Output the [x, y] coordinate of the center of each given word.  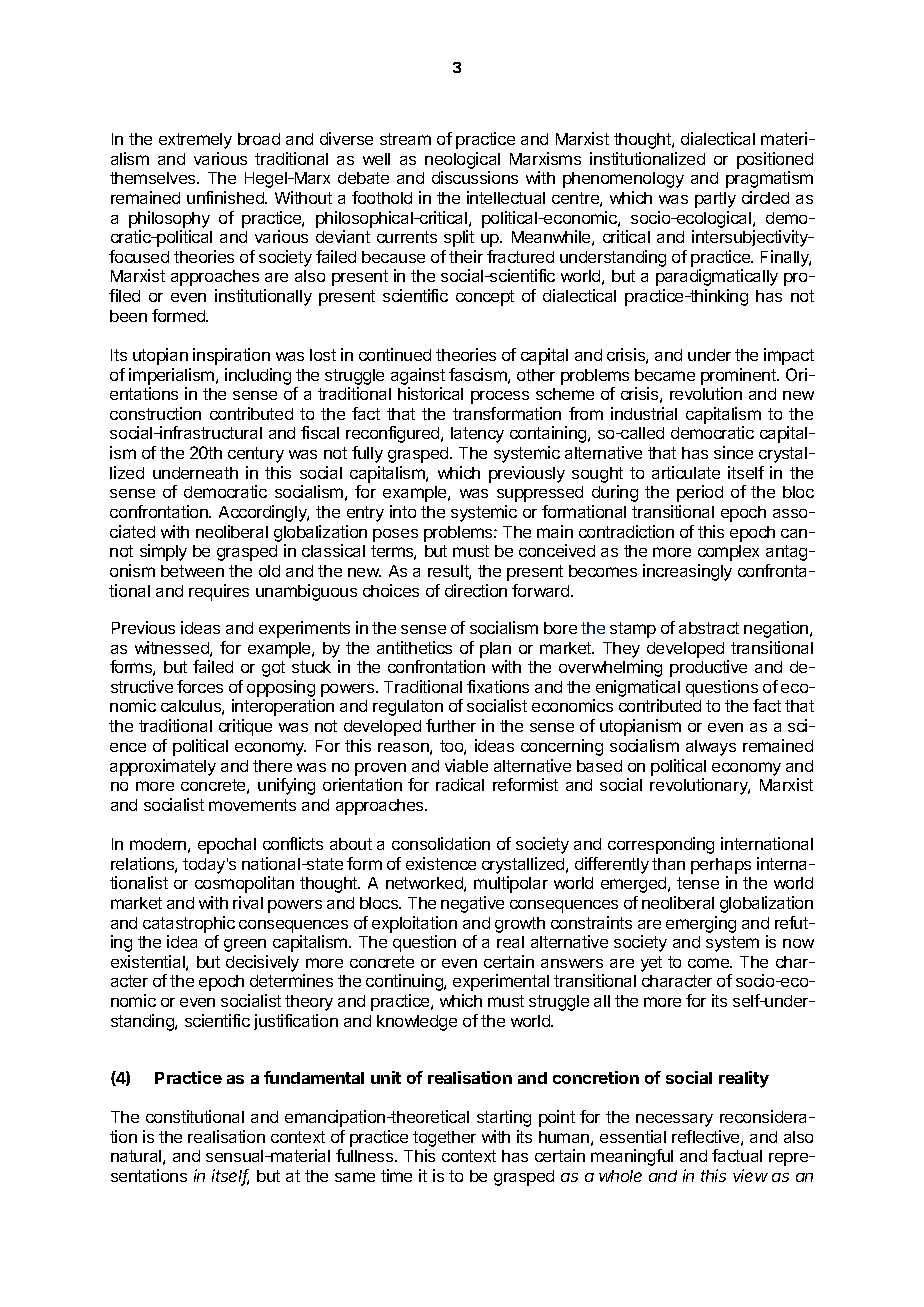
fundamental [314, 1077]
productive [708, 668]
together [444, 1139]
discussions [475, 177]
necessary [674, 1120]
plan [495, 650]
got [273, 669]
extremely [195, 141]
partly [715, 200]
